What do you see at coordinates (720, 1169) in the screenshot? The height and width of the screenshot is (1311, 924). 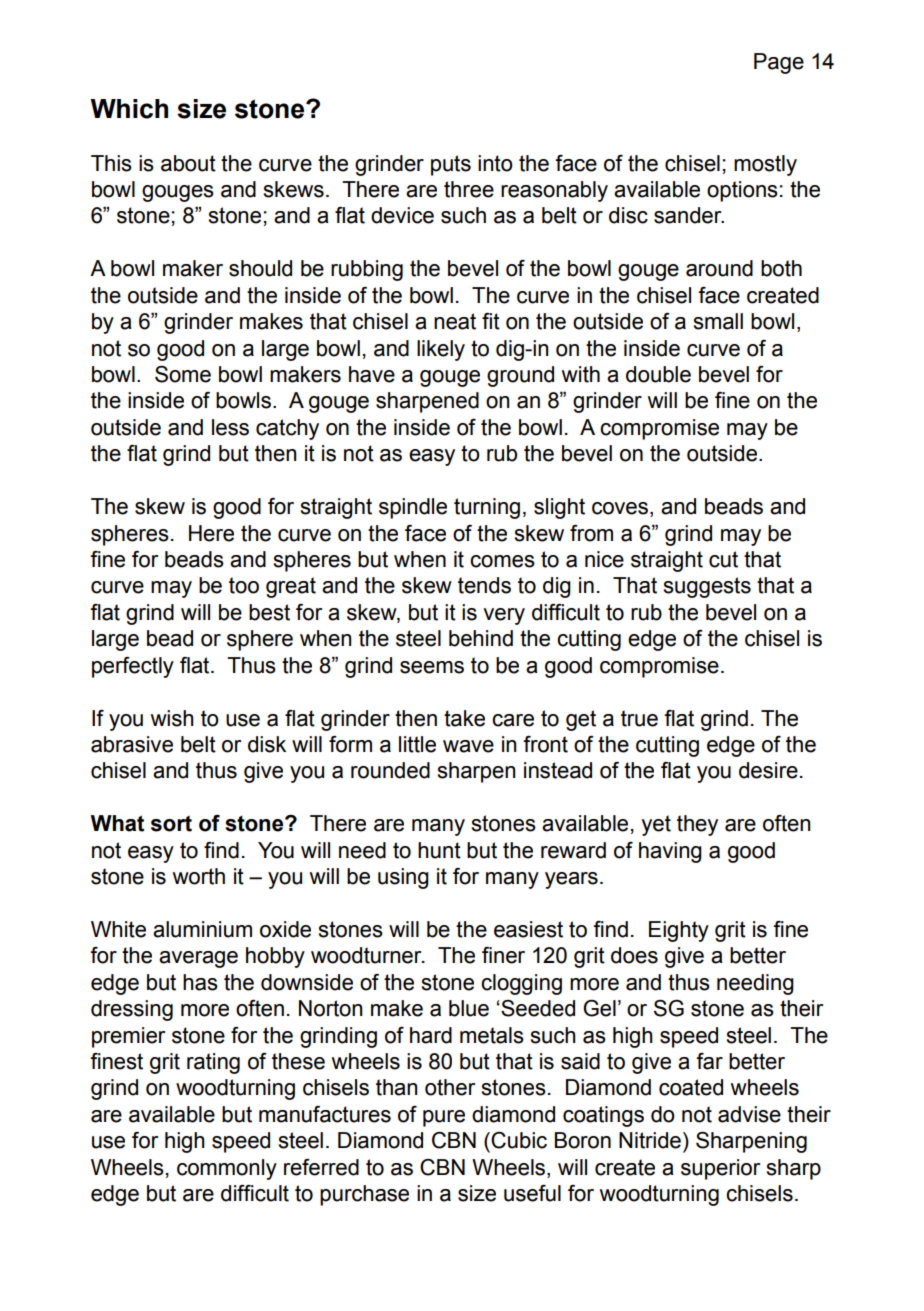 I see `superior` at bounding box center [720, 1169].
